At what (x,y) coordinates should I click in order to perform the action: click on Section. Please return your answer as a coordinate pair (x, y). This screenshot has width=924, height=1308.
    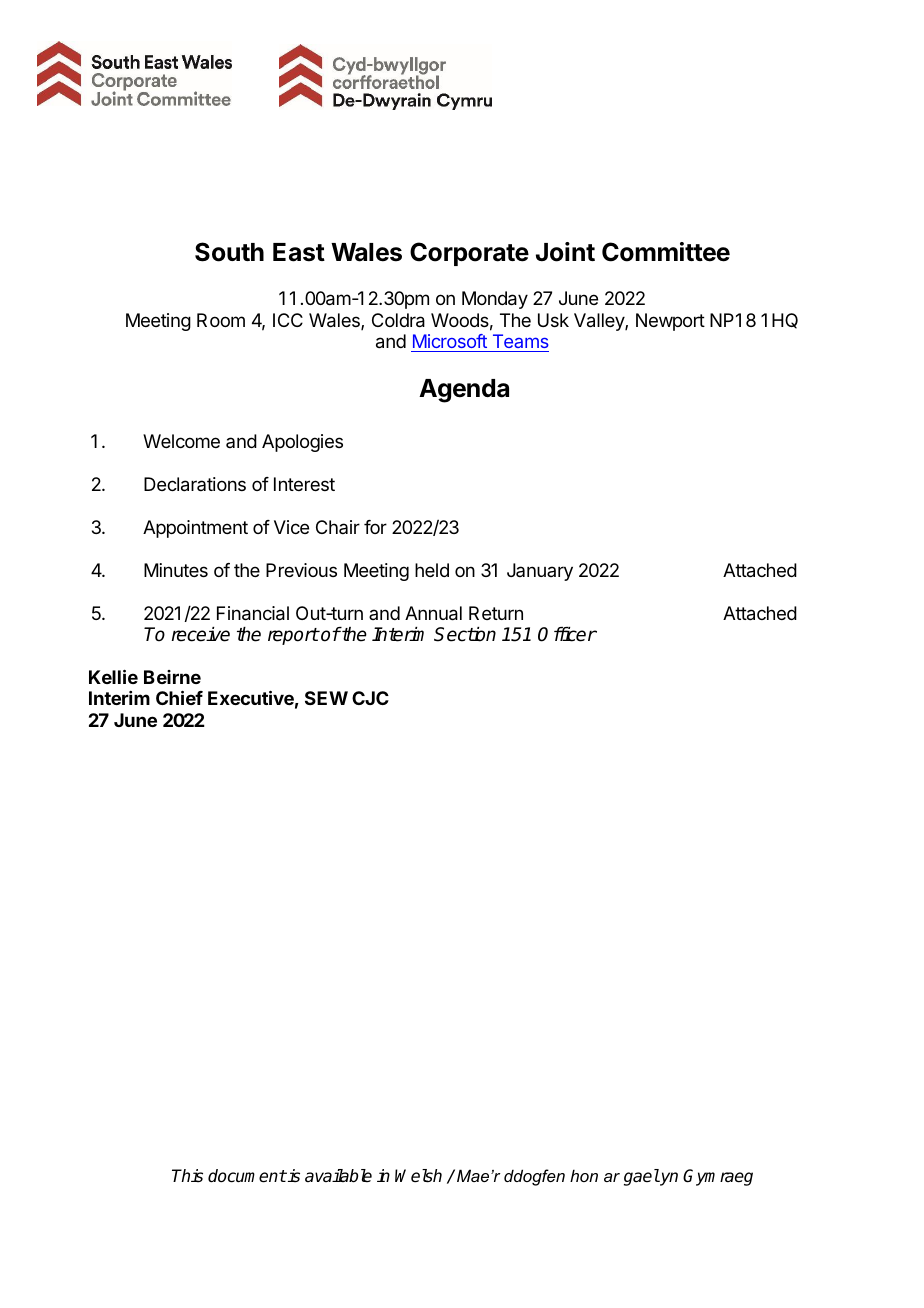
    Looking at the image, I should click on (465, 634).
